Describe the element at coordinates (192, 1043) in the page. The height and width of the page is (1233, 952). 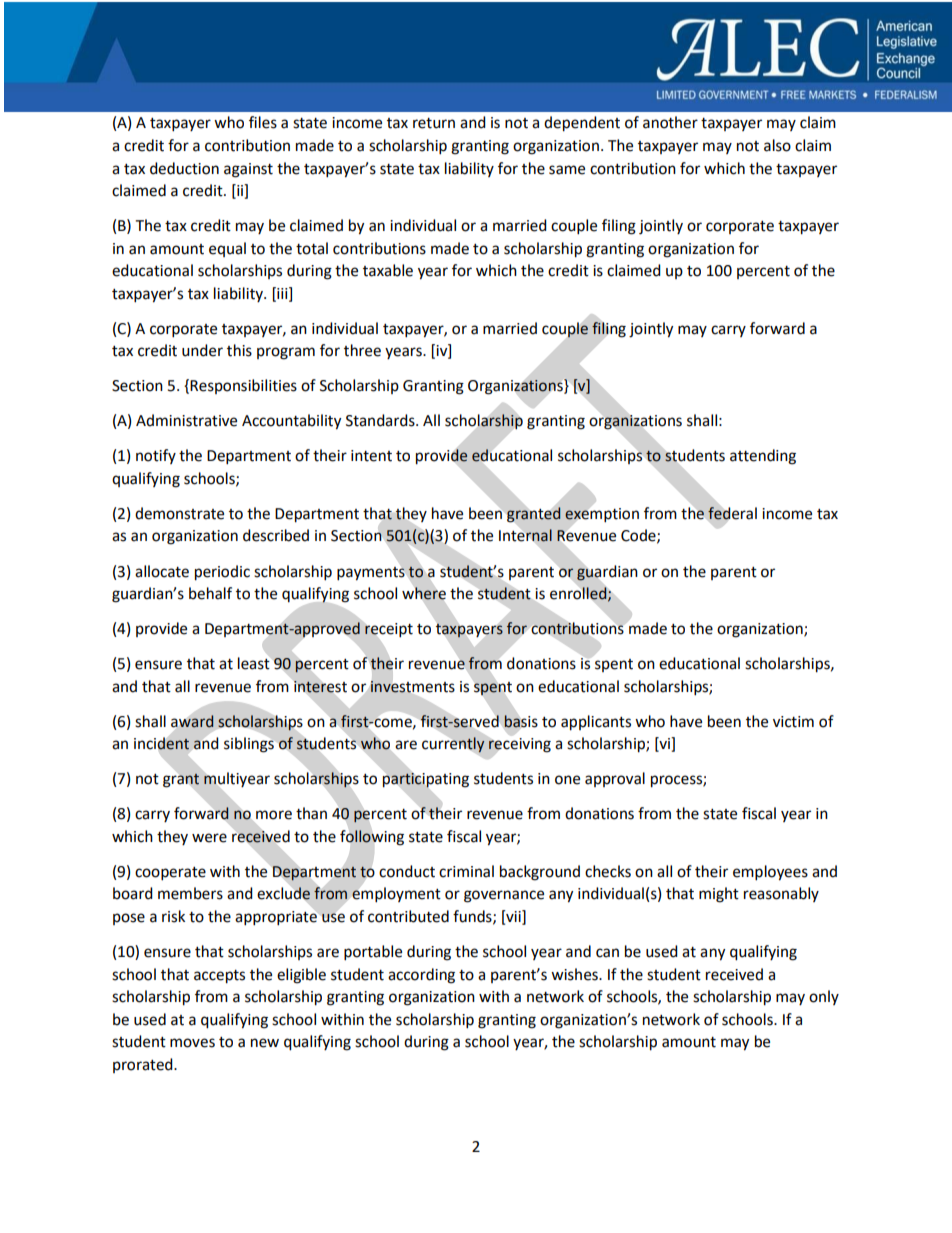
I see `moves` at that location.
